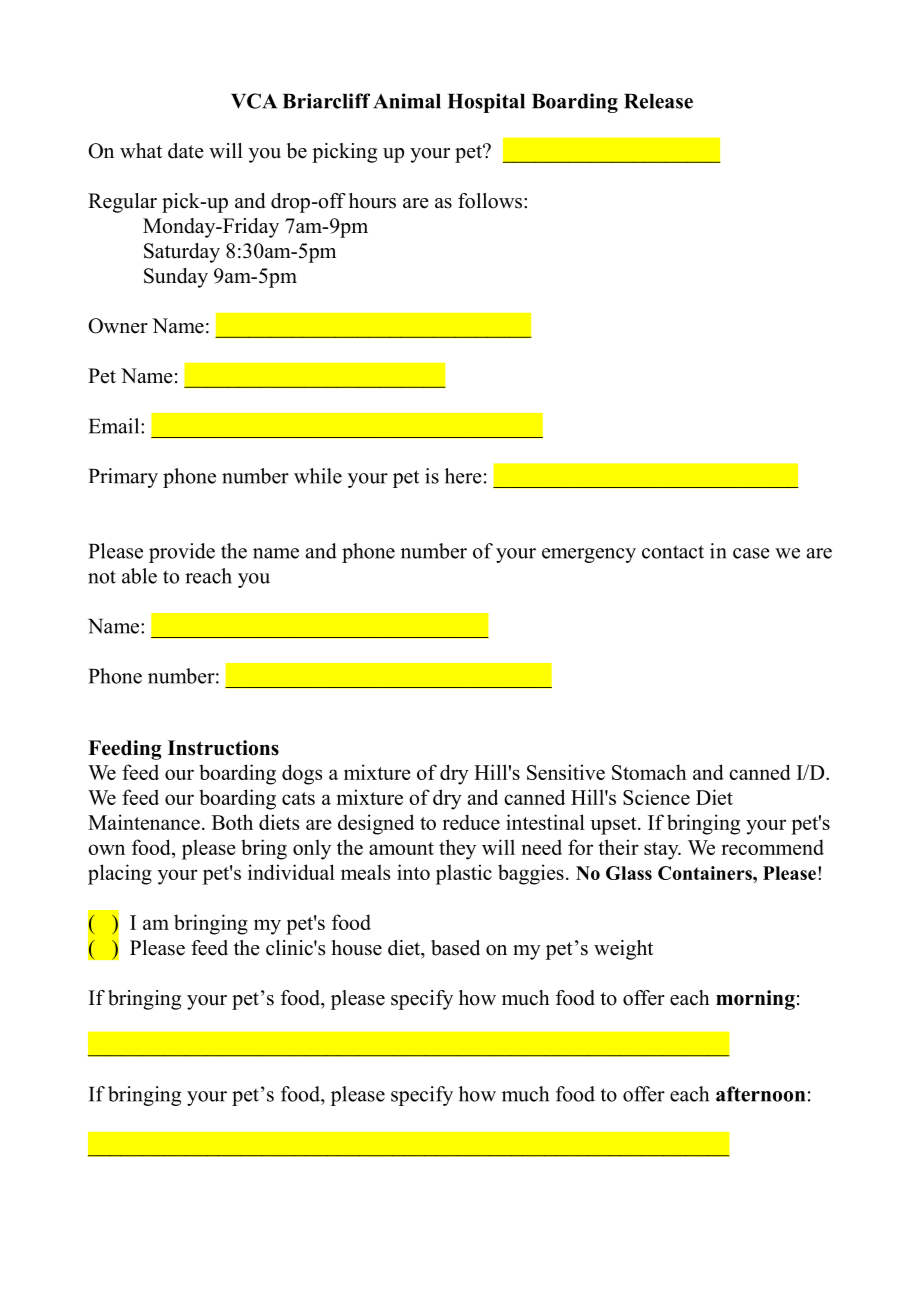 The image size is (924, 1308). Describe the element at coordinates (118, 326) in the screenshot. I see `Owner` at that location.
